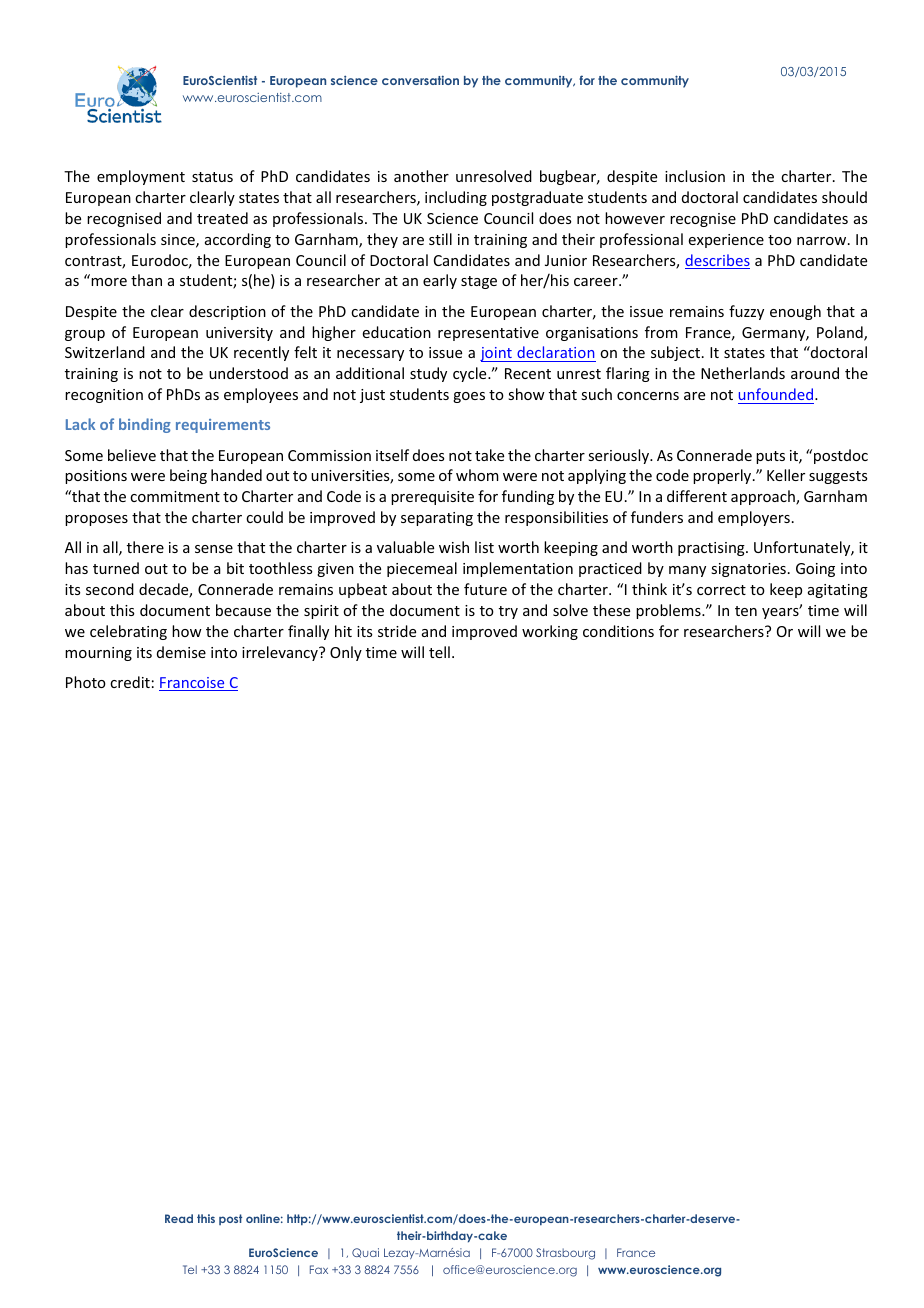  I want to click on conversation, so click(420, 80).
